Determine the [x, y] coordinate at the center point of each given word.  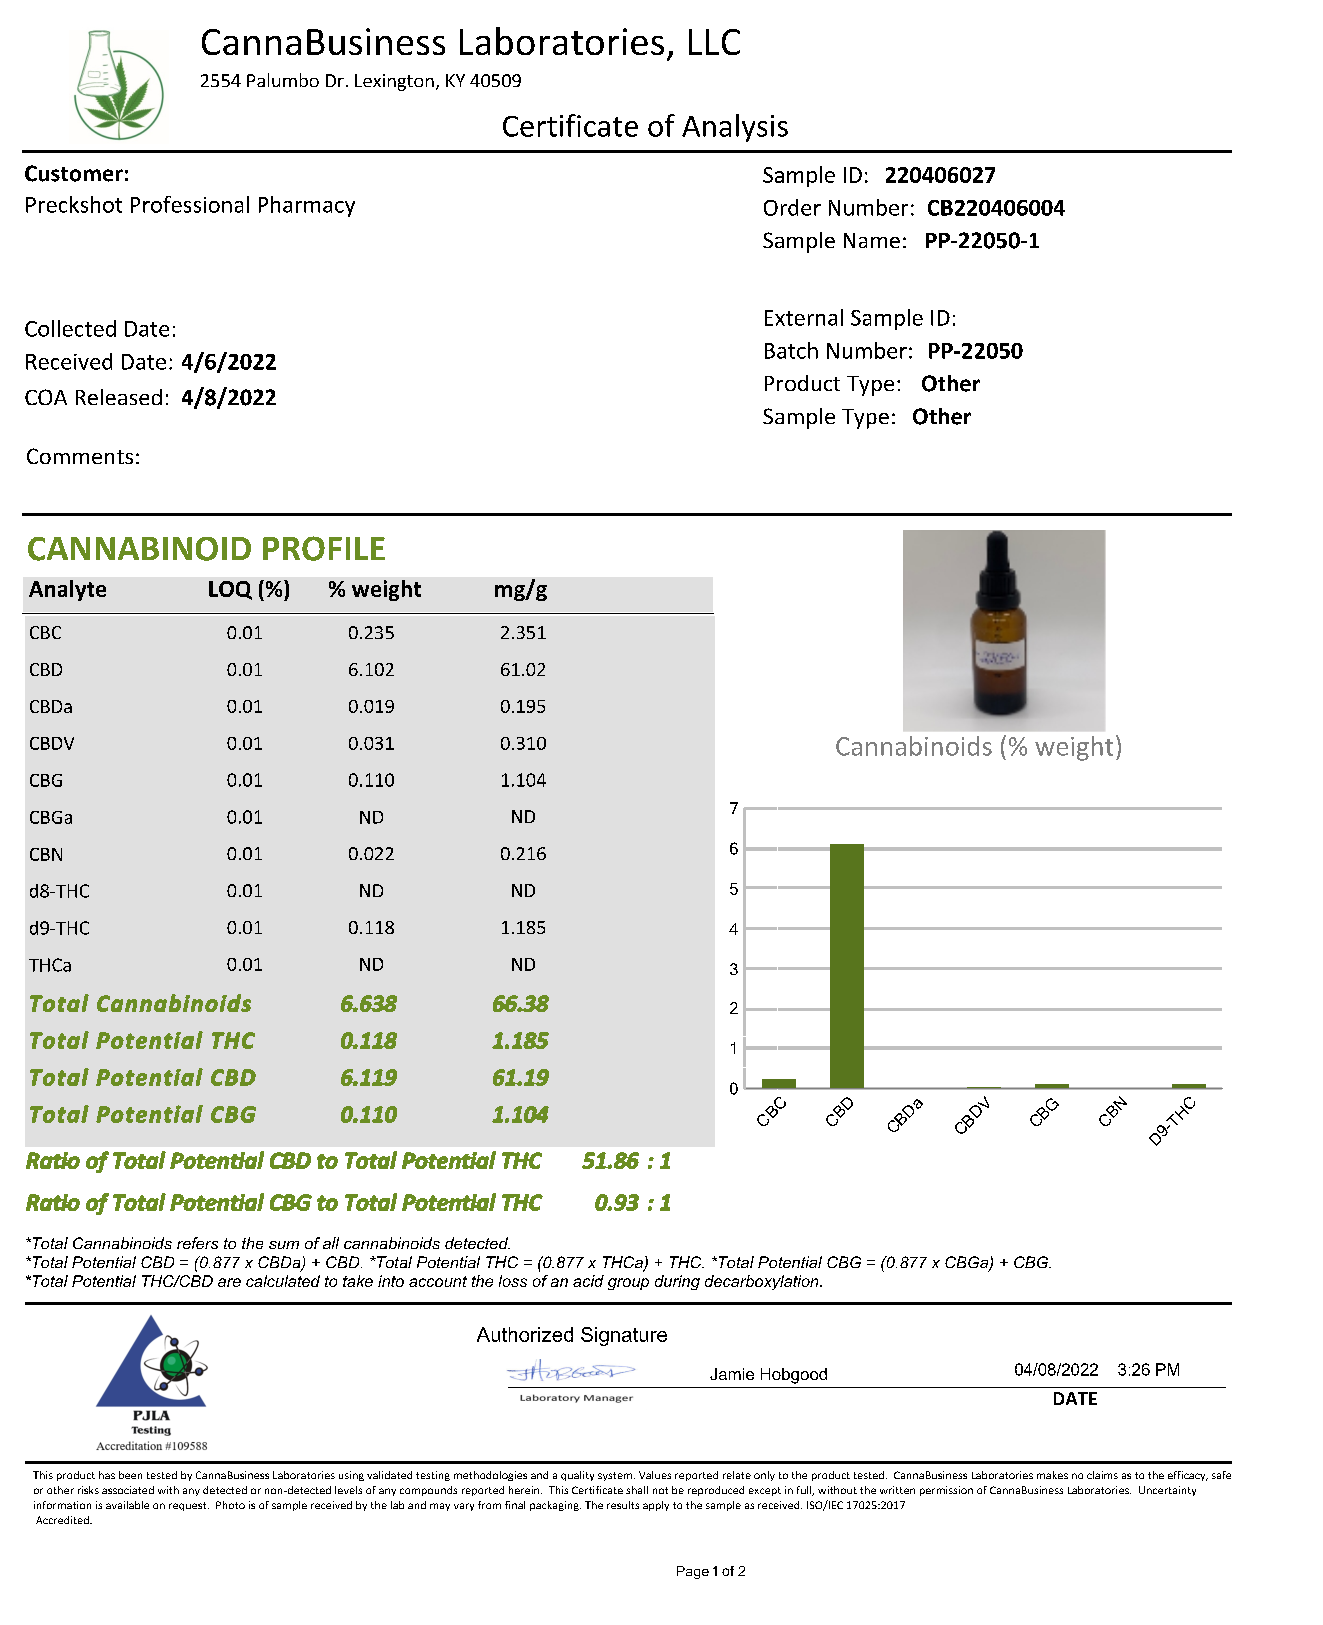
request [189, 1506]
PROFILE [324, 548]
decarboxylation [763, 1282]
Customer [74, 173]
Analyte [67, 590]
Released [119, 397]
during [677, 1282]
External [804, 317]
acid [588, 1281]
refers [197, 1243]
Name [872, 240]
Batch [791, 350]
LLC [714, 42]
